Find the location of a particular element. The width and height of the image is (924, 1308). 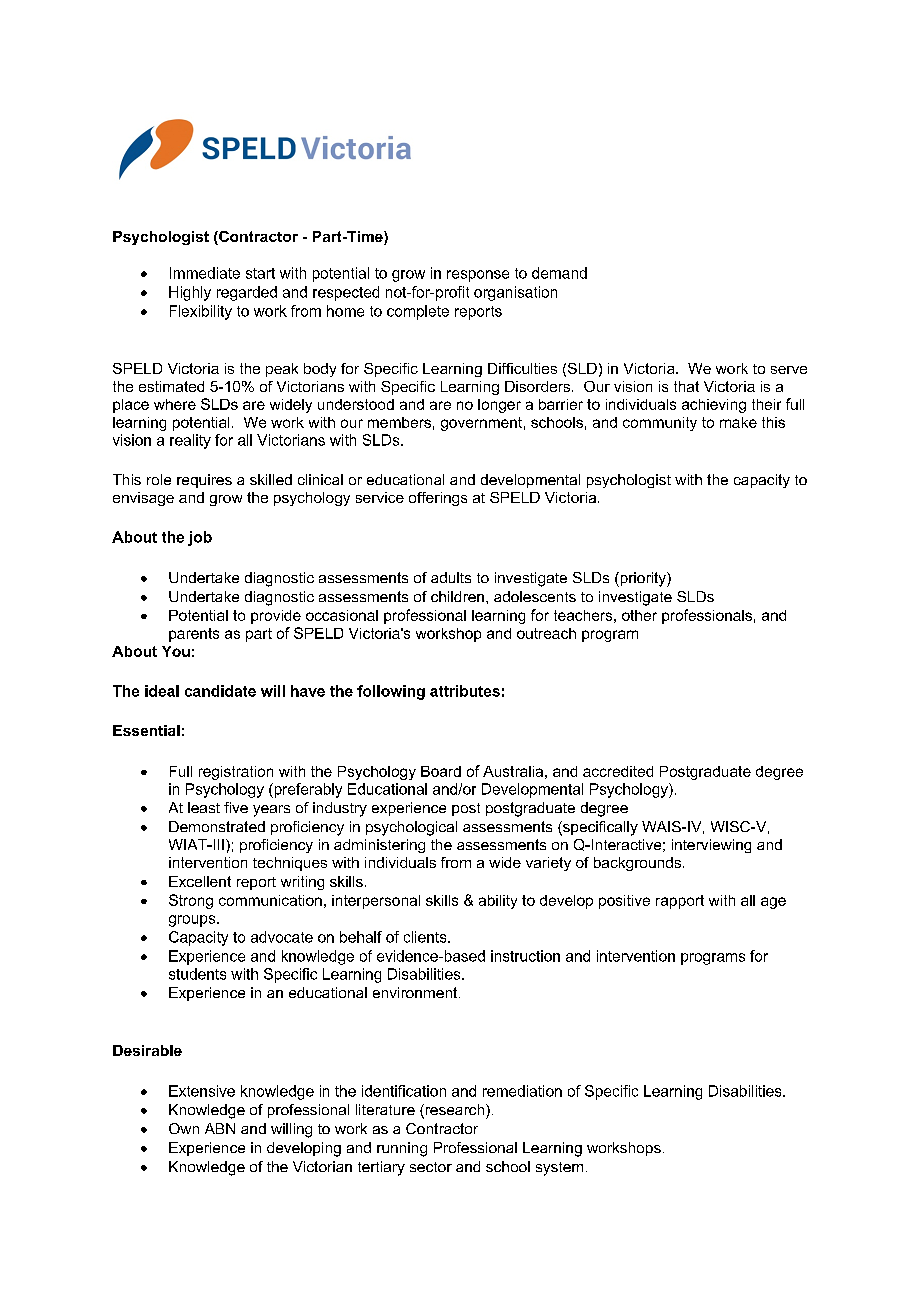

response is located at coordinates (478, 276).
